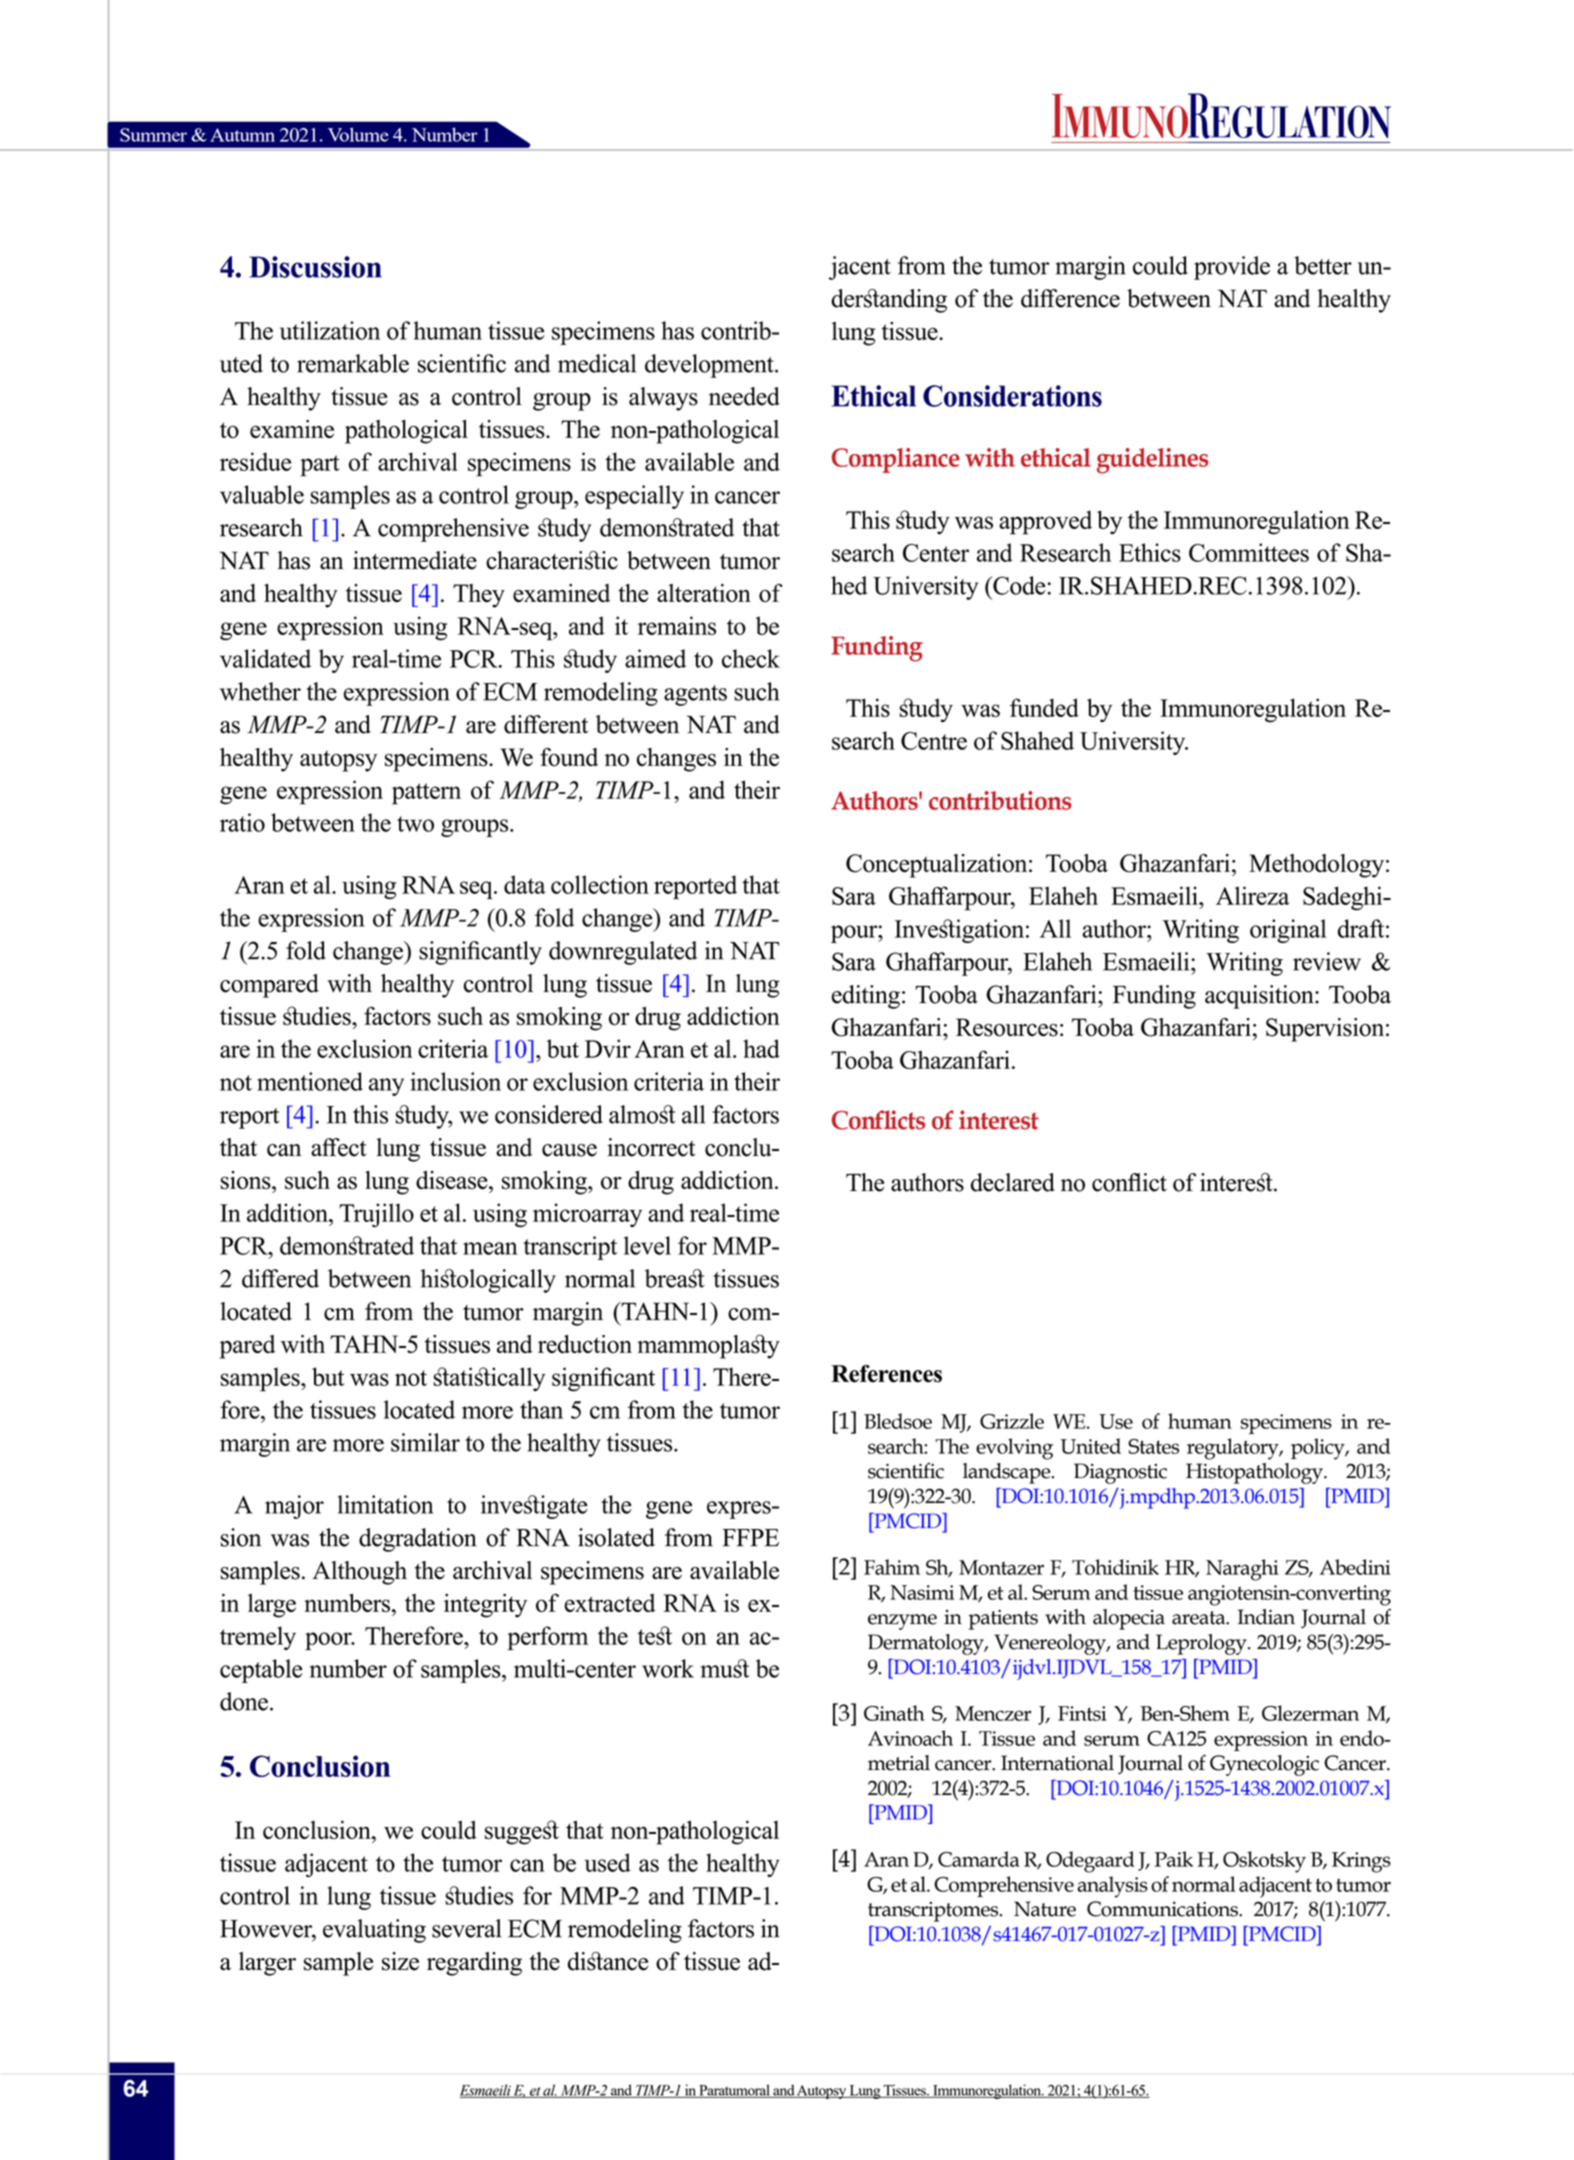 This screenshot has width=1574, height=2160. I want to click on had, so click(761, 1048).
